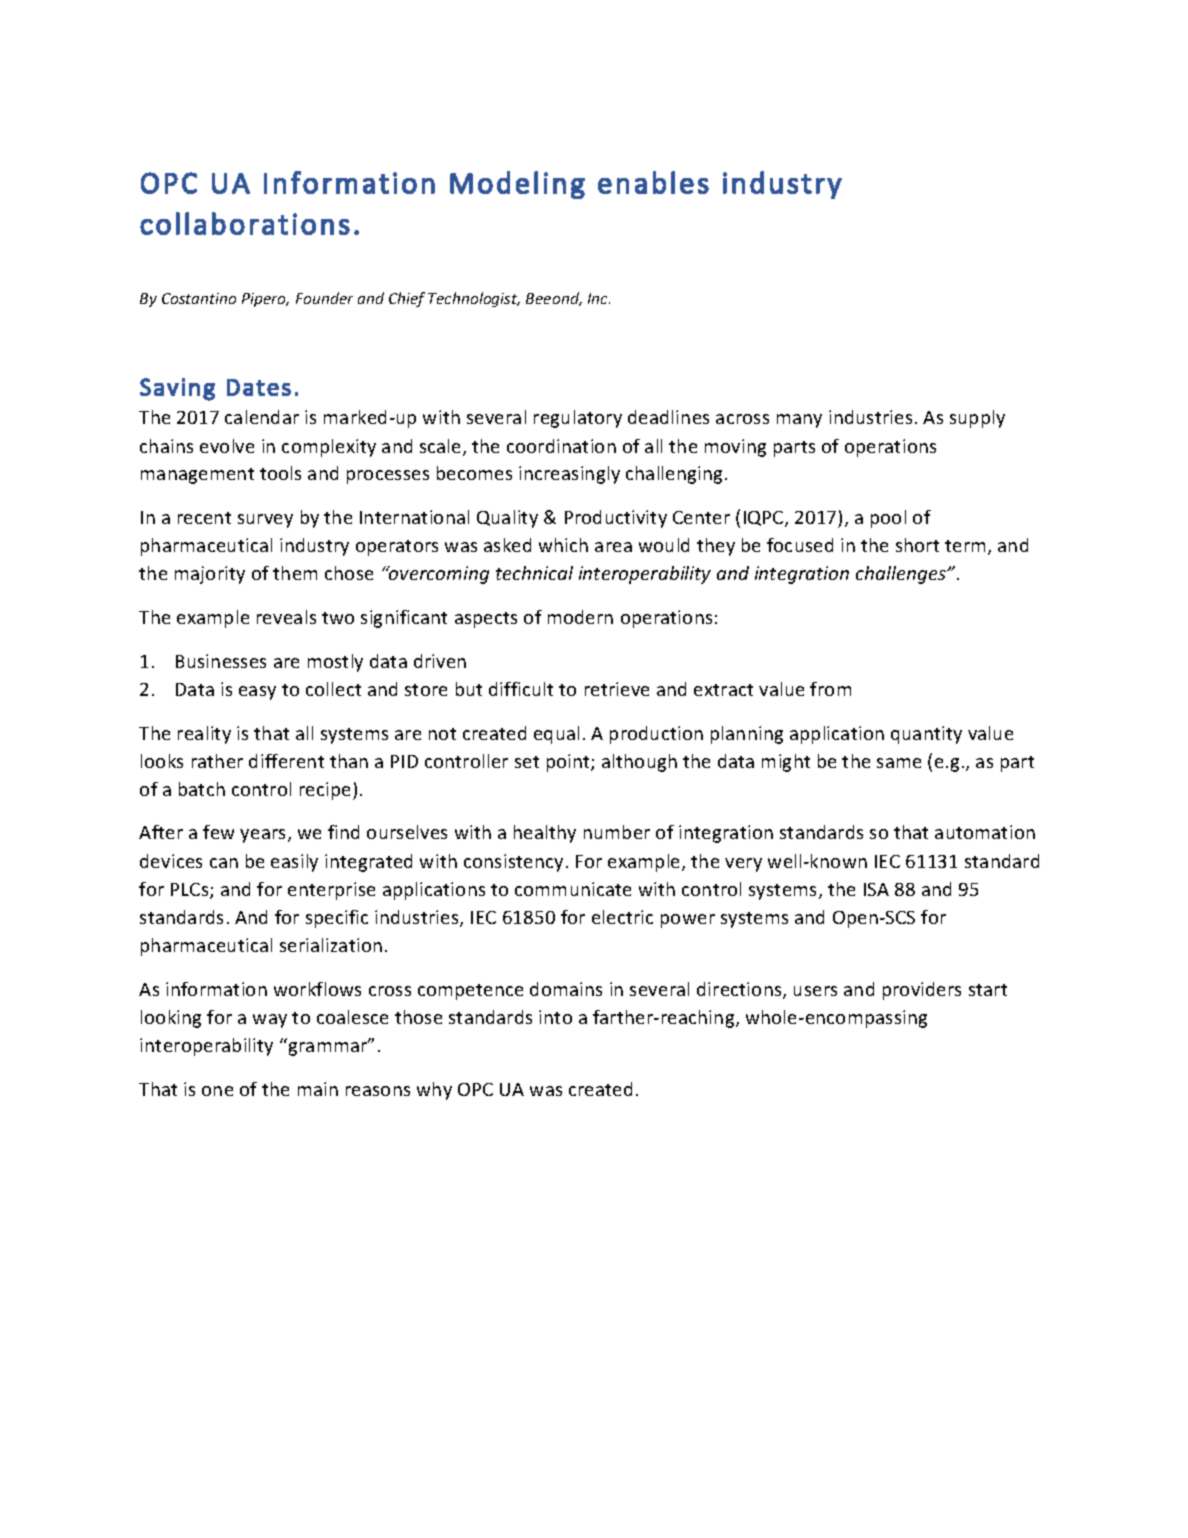 This screenshot has width=1188, height=1538. Describe the element at coordinates (264, 836) in the screenshot. I see `years` at that location.
